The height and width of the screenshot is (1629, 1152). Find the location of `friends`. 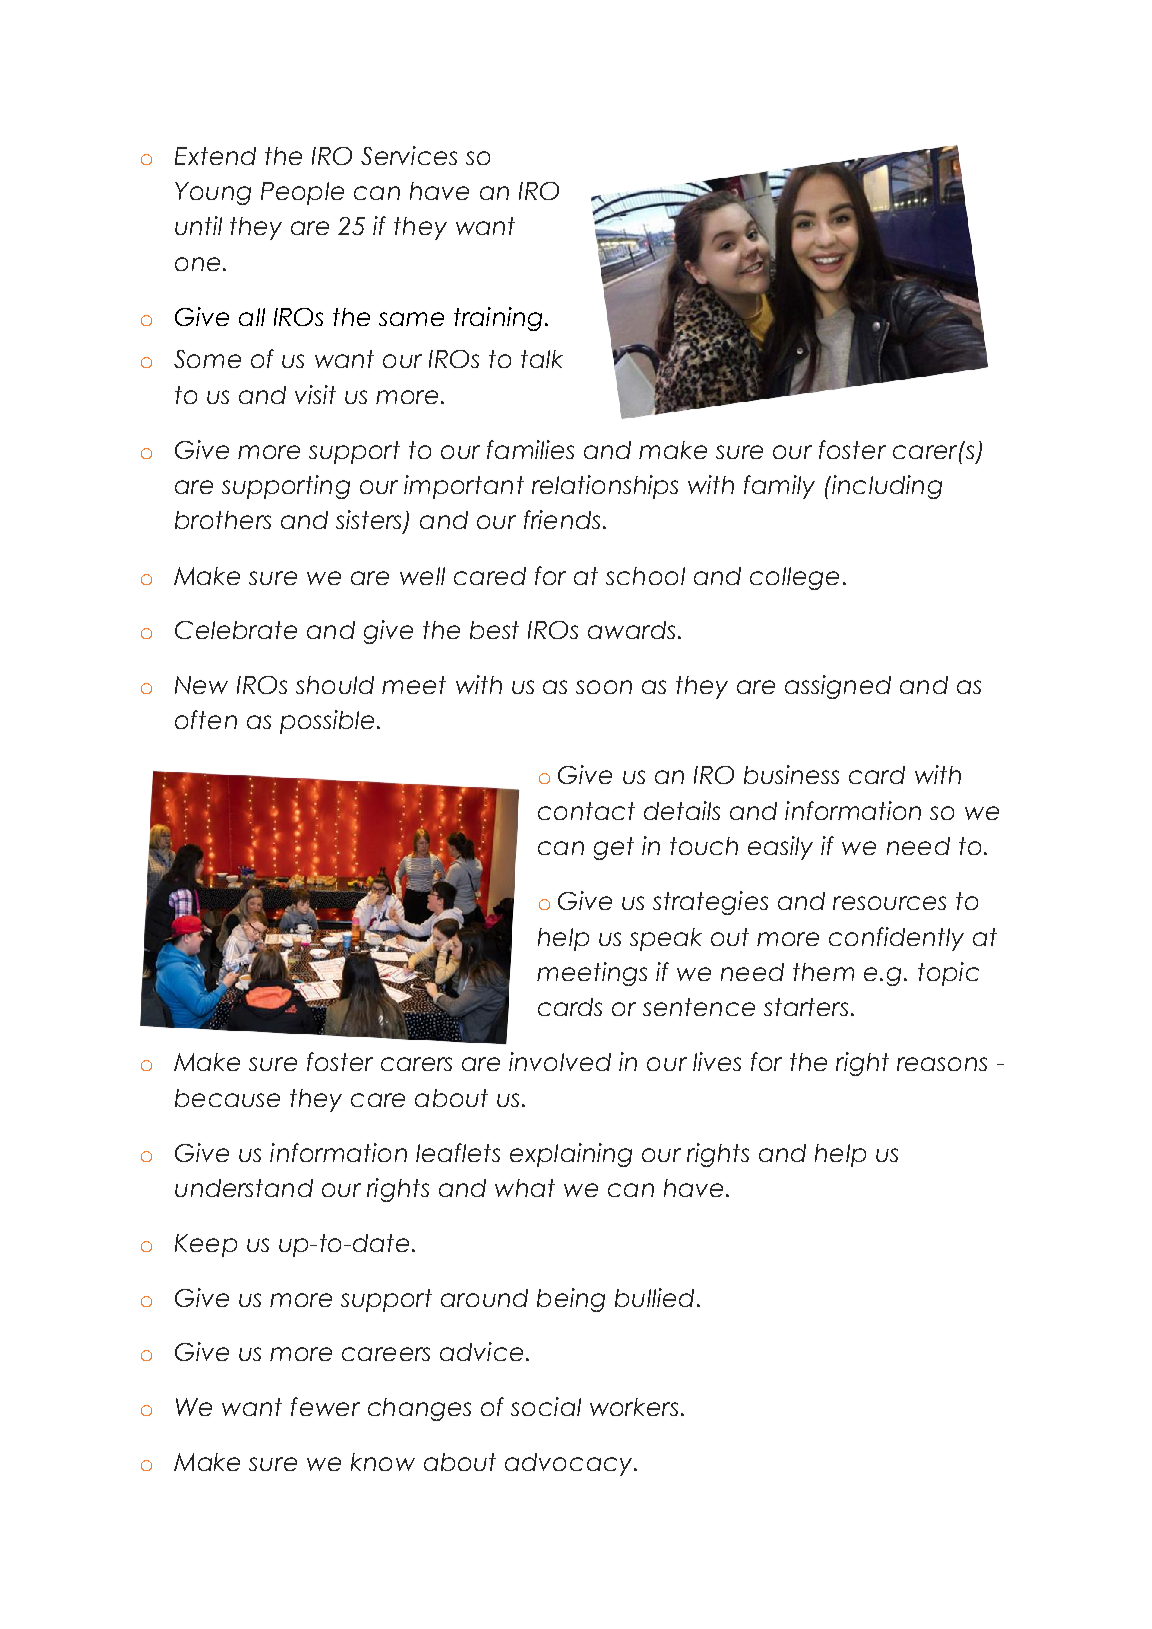

friends is located at coordinates (562, 519).
